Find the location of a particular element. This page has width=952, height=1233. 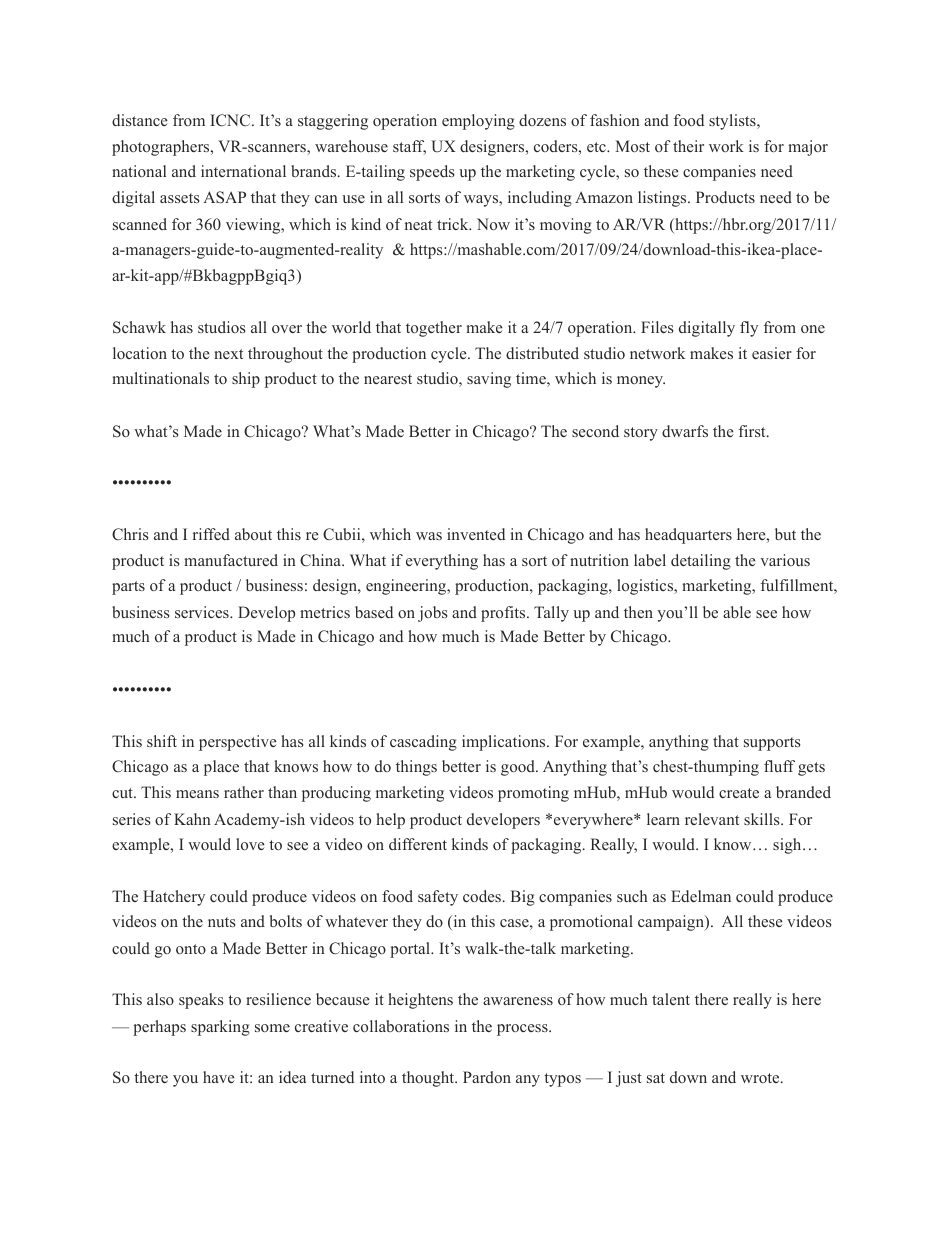

wrote is located at coordinates (761, 1078).
